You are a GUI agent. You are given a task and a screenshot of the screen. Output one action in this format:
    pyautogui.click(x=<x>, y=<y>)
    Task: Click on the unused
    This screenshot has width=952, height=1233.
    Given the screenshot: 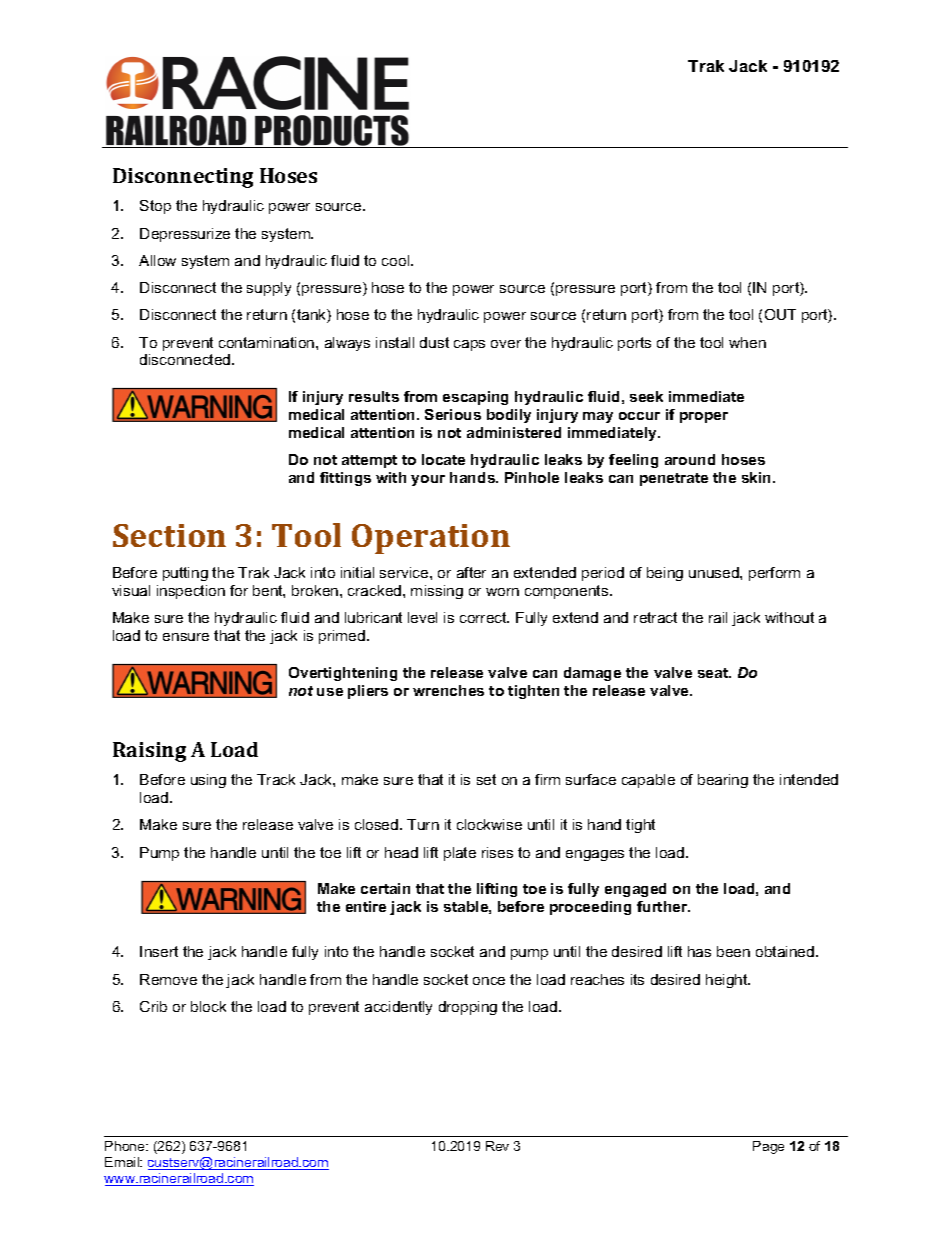 What is the action you would take?
    pyautogui.click(x=715, y=572)
